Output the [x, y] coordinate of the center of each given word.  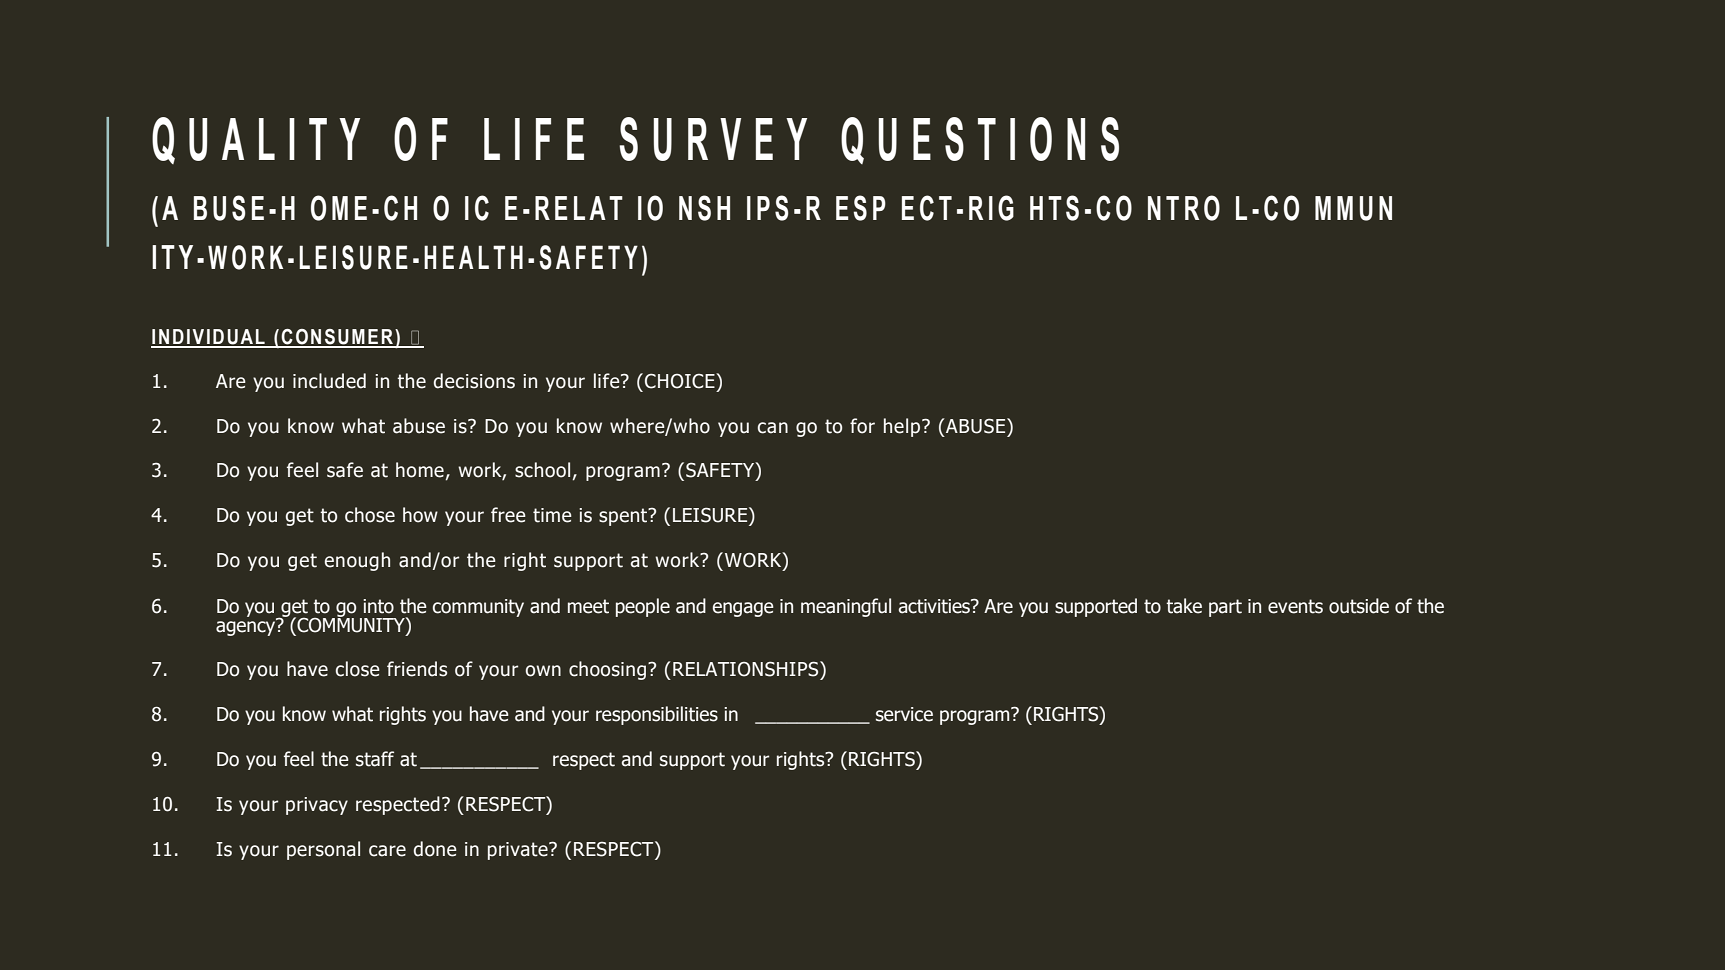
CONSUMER [338, 338]
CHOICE [681, 381]
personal [323, 850]
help [903, 427]
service [904, 714]
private [519, 851]
